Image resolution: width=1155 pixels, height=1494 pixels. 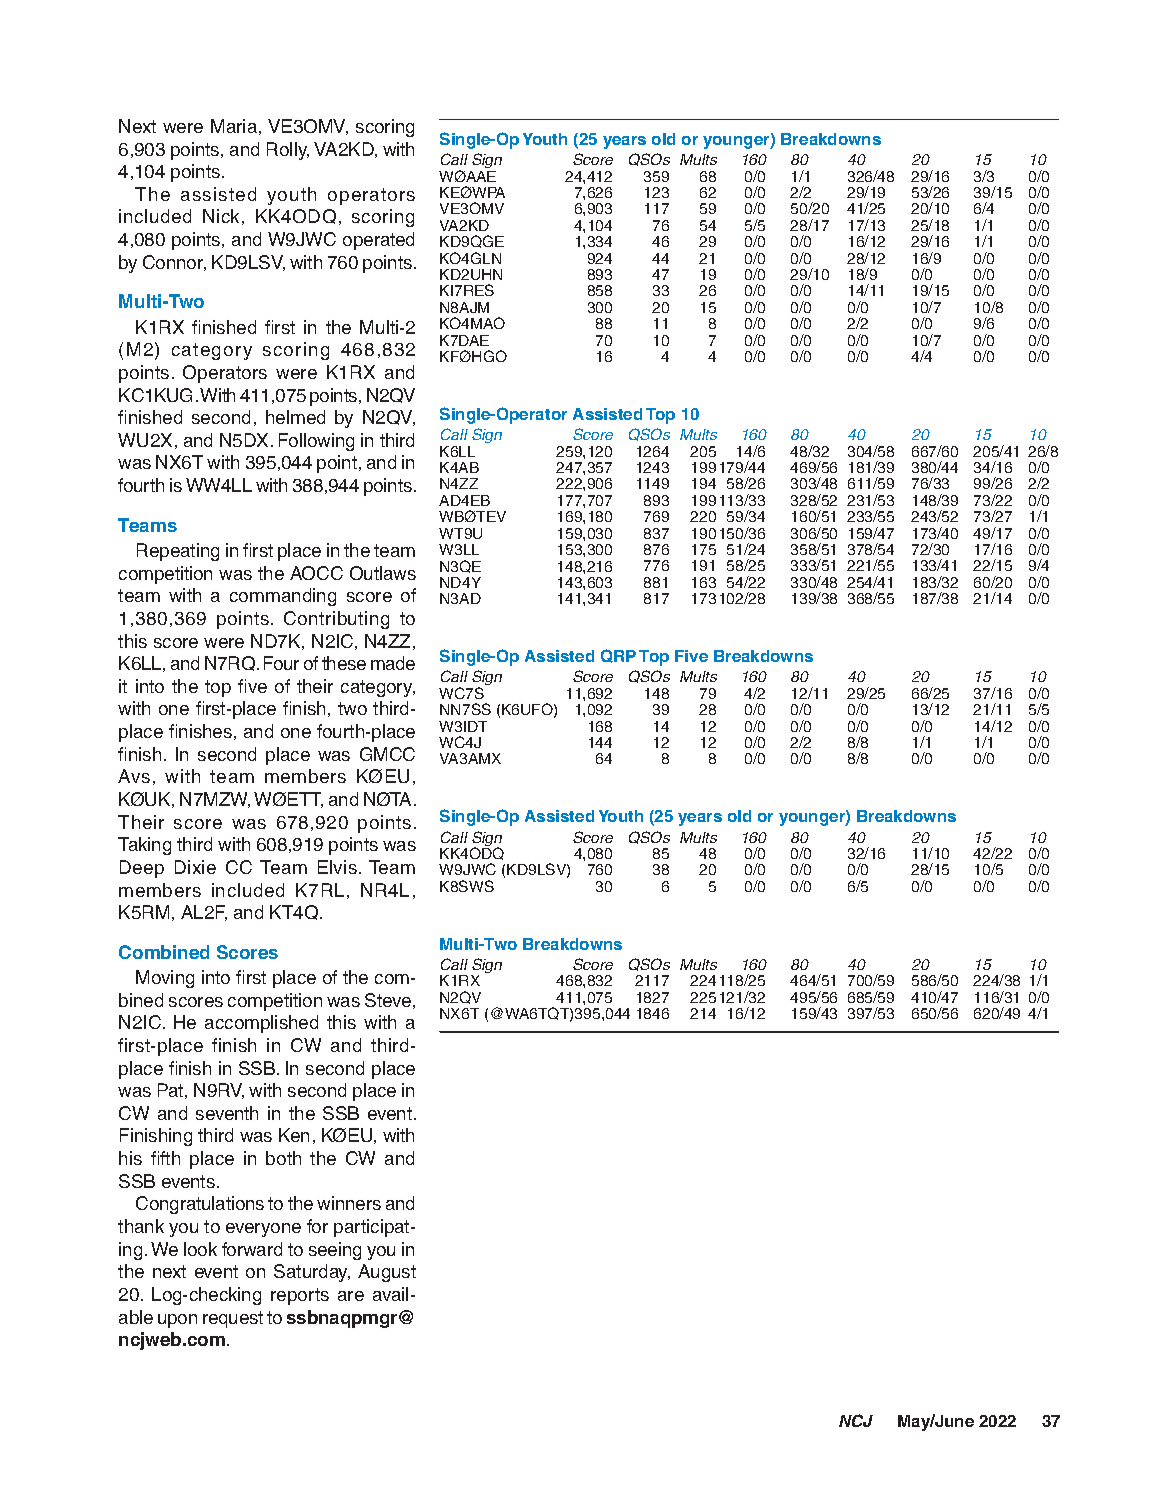 What do you see at coordinates (378, 241) in the screenshot?
I see `operated` at bounding box center [378, 241].
